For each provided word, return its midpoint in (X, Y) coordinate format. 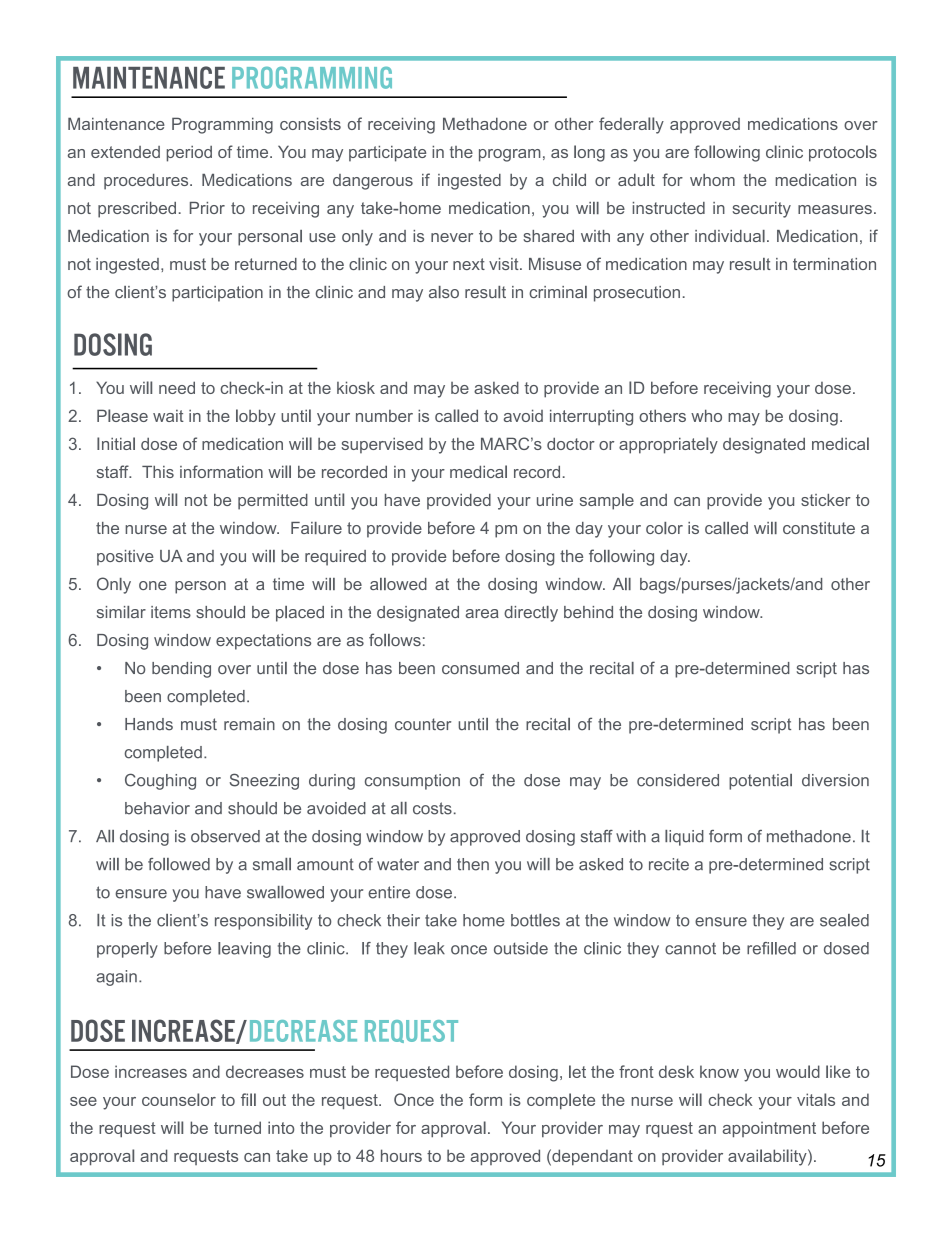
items (171, 612)
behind (588, 612)
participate (387, 154)
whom (712, 180)
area (482, 613)
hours (401, 1155)
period (189, 154)
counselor (179, 1099)
